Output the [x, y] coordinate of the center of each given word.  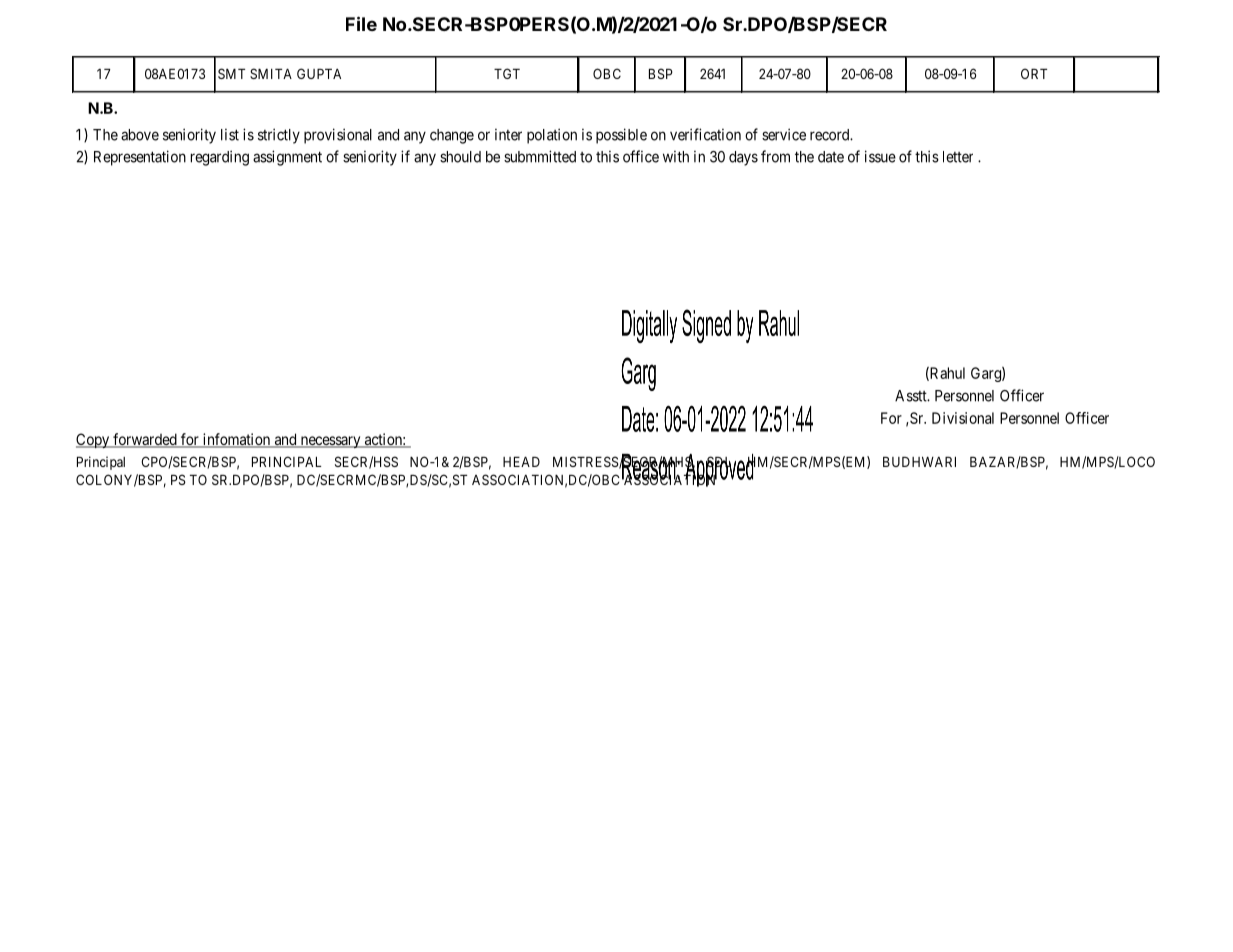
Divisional [963, 418]
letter [958, 157]
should [460, 157]
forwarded [145, 440]
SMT [231, 73]
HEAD [521, 462]
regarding [220, 158]
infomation [236, 440]
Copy [94, 440]
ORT [1034, 73]
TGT [507, 73]
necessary [330, 442]
